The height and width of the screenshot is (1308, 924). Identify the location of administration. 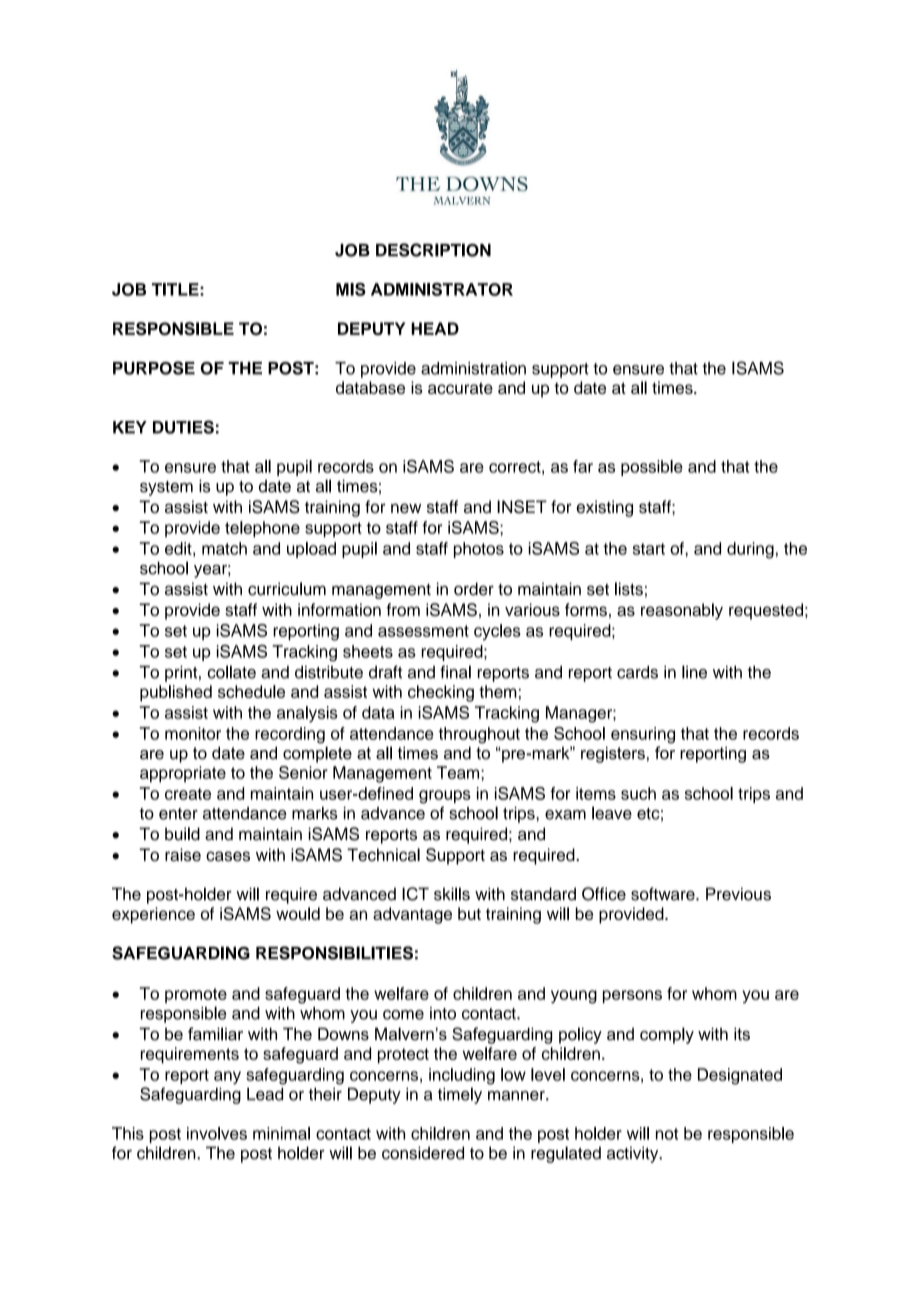
(473, 368).
